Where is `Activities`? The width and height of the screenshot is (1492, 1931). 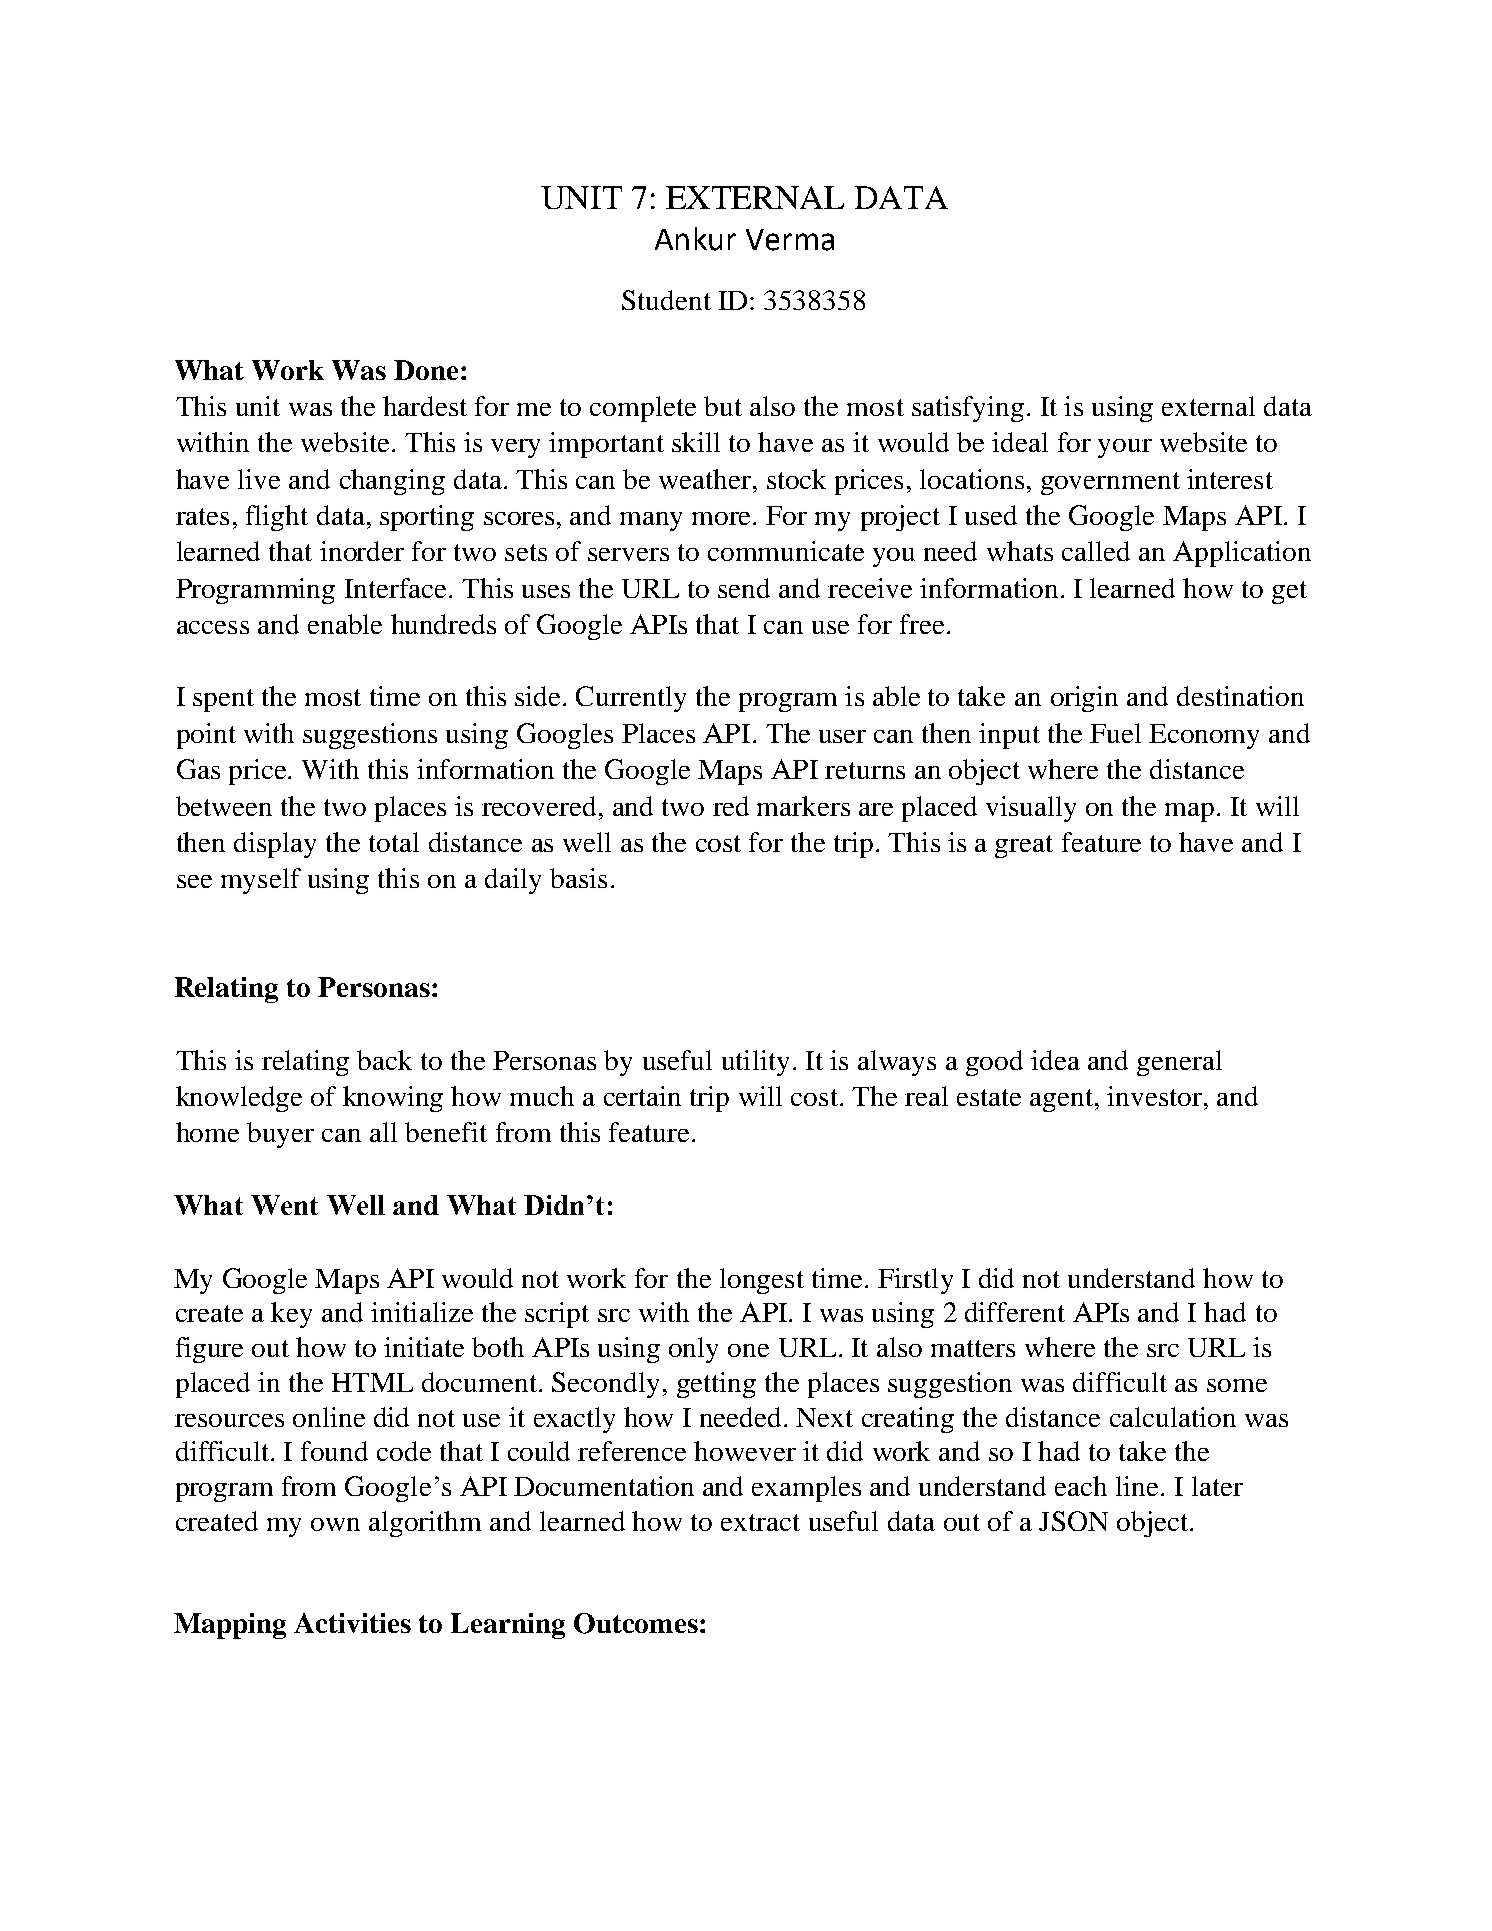
Activities is located at coordinates (352, 1623).
